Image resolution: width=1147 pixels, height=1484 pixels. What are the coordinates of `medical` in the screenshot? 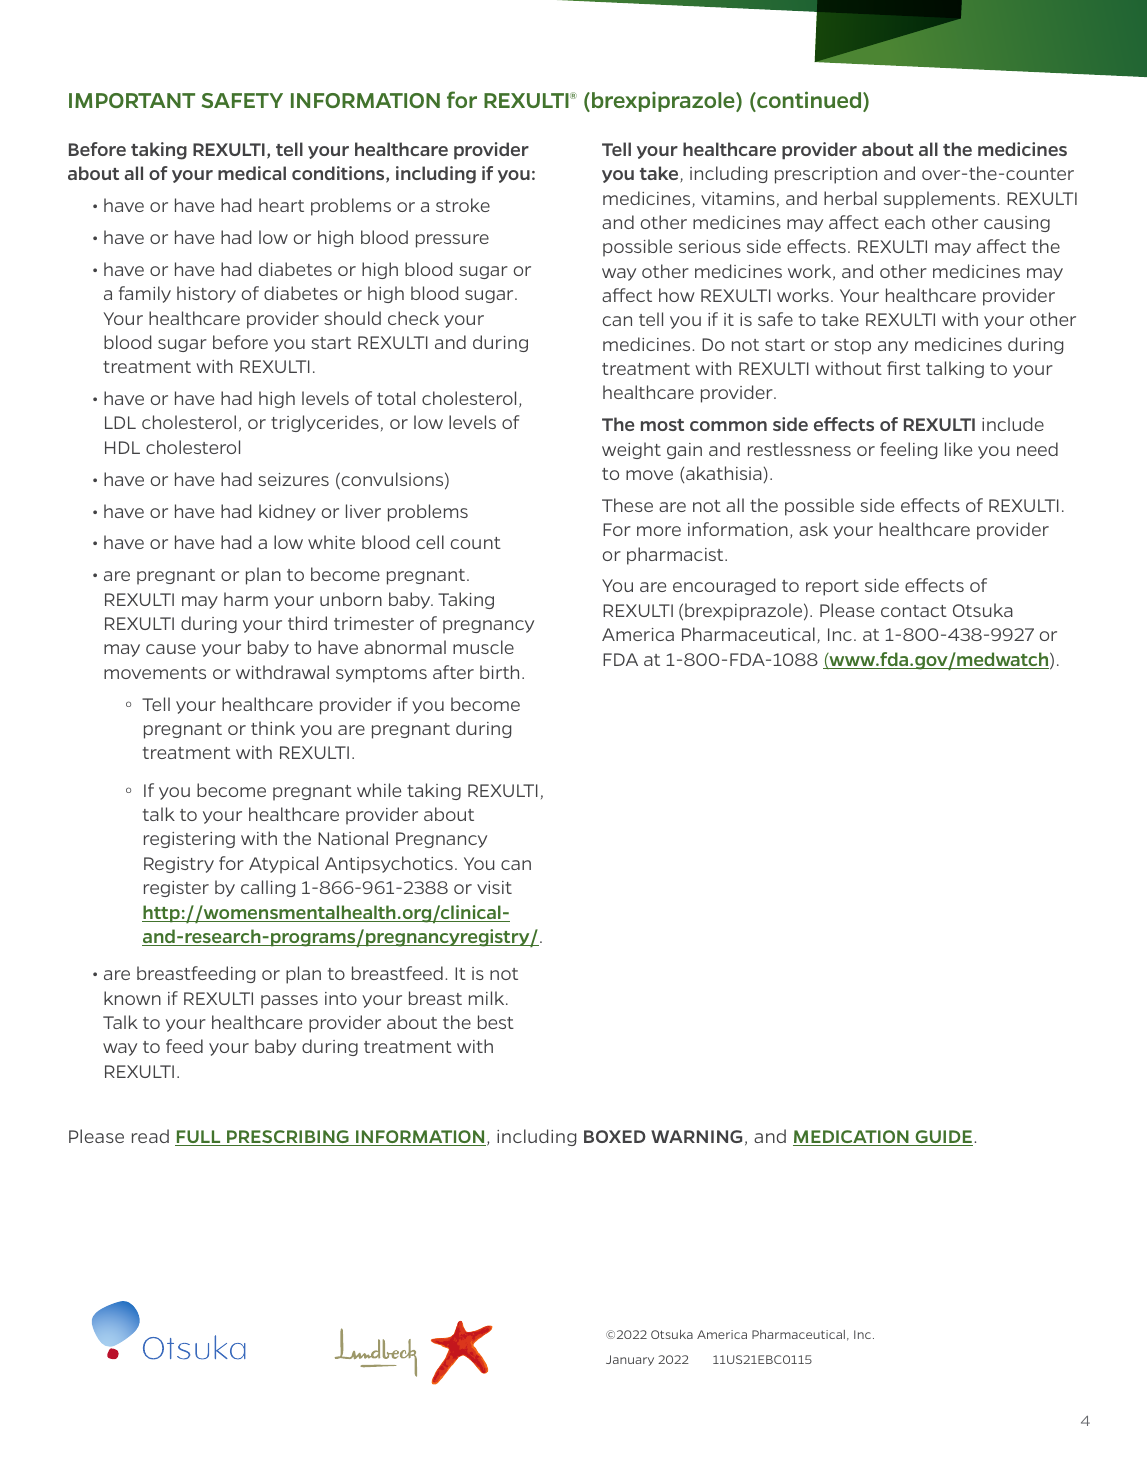 It's located at (252, 173).
